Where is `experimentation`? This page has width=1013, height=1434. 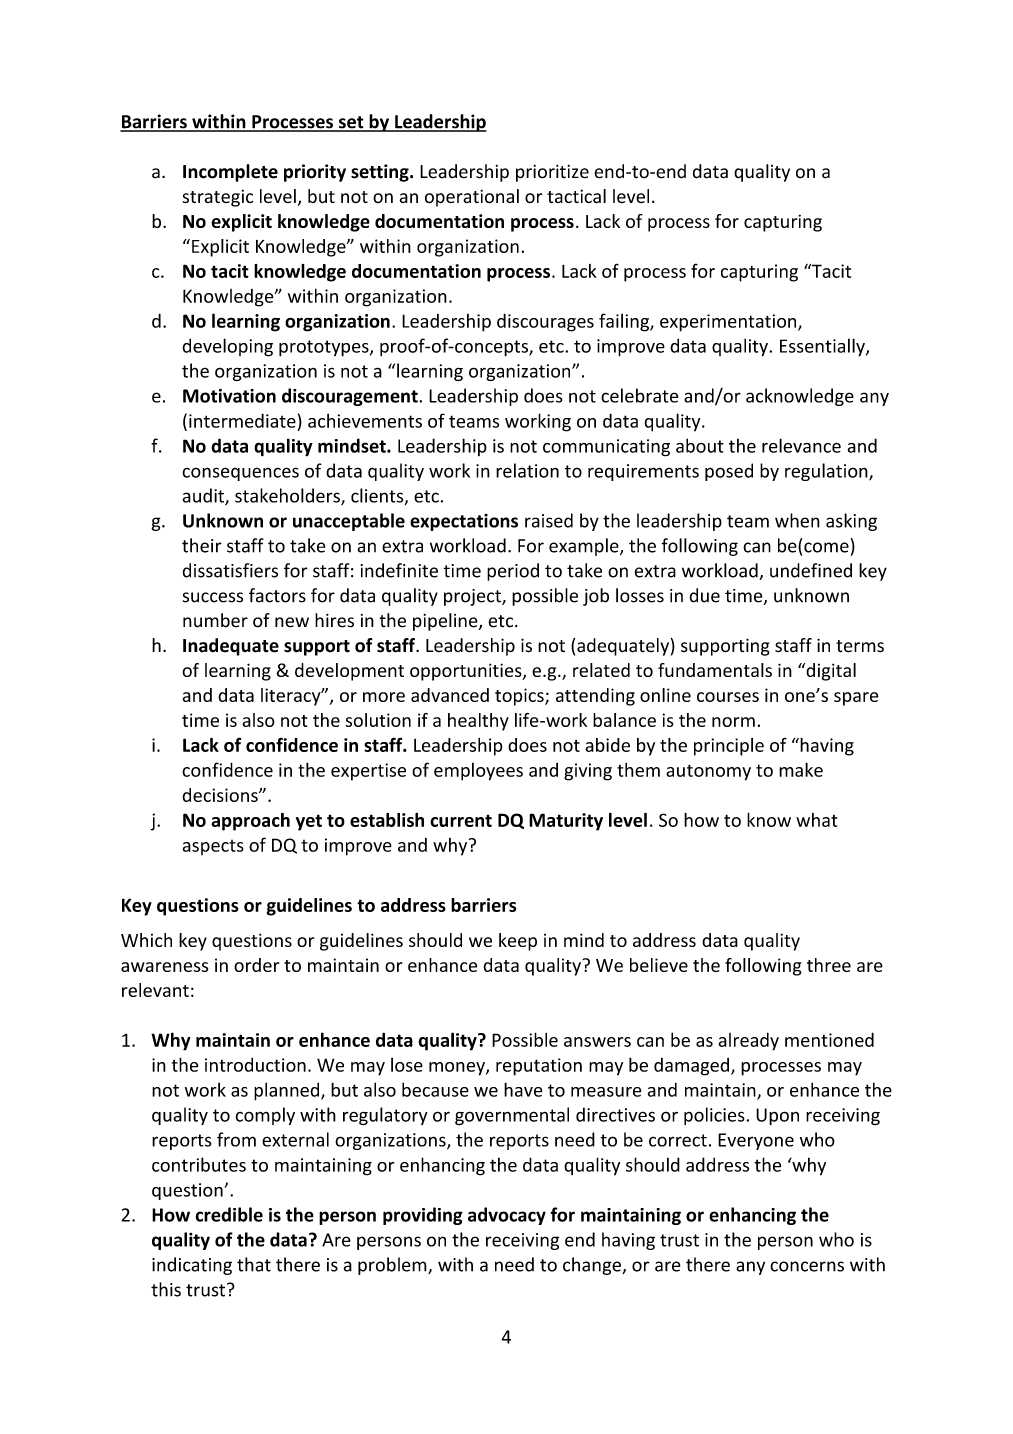 experimentation is located at coordinates (729, 323).
